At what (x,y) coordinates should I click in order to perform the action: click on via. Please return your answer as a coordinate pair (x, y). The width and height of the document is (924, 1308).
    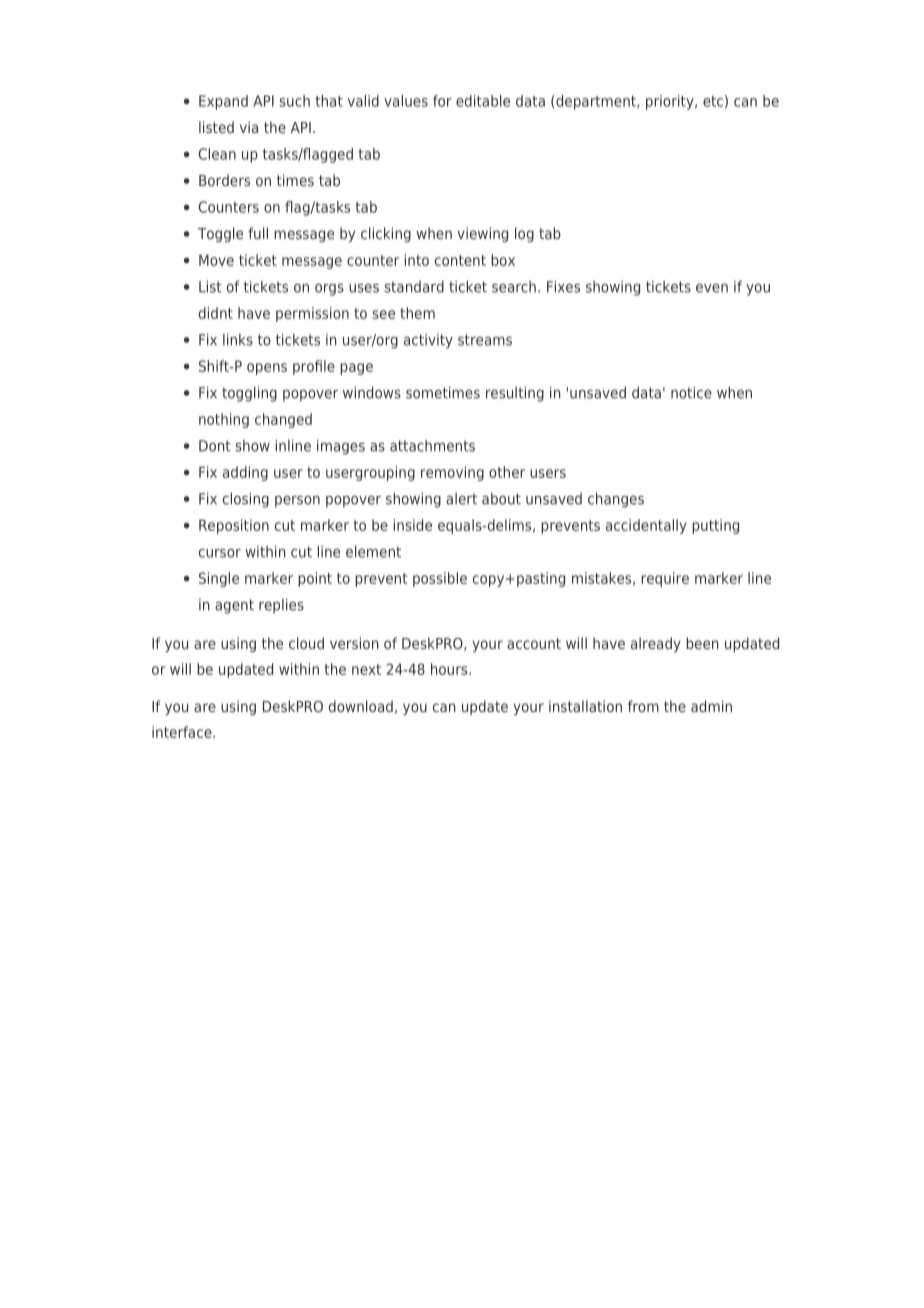
    Looking at the image, I should click on (249, 127).
